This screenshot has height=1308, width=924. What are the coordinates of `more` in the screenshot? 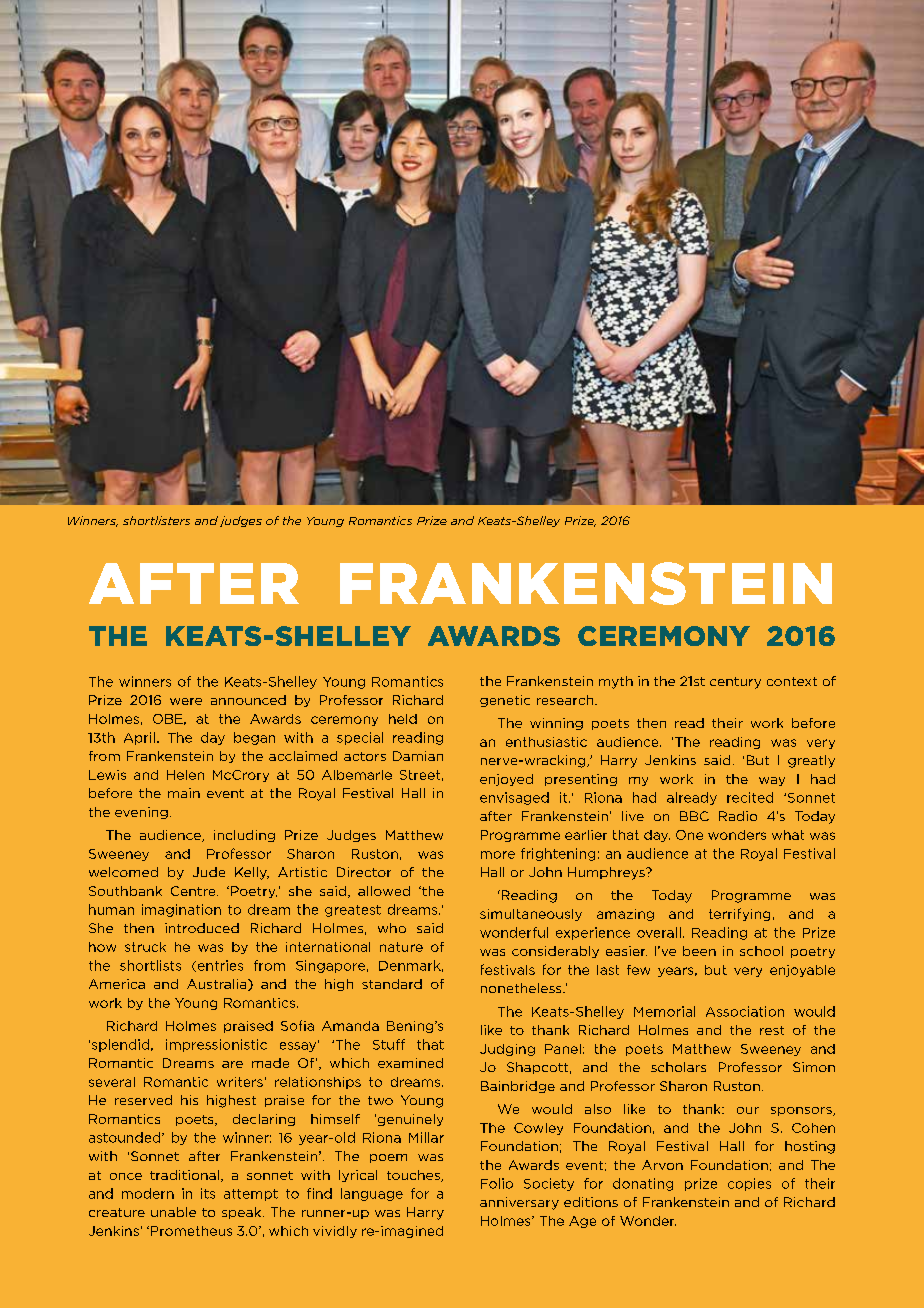 It's located at (498, 855).
